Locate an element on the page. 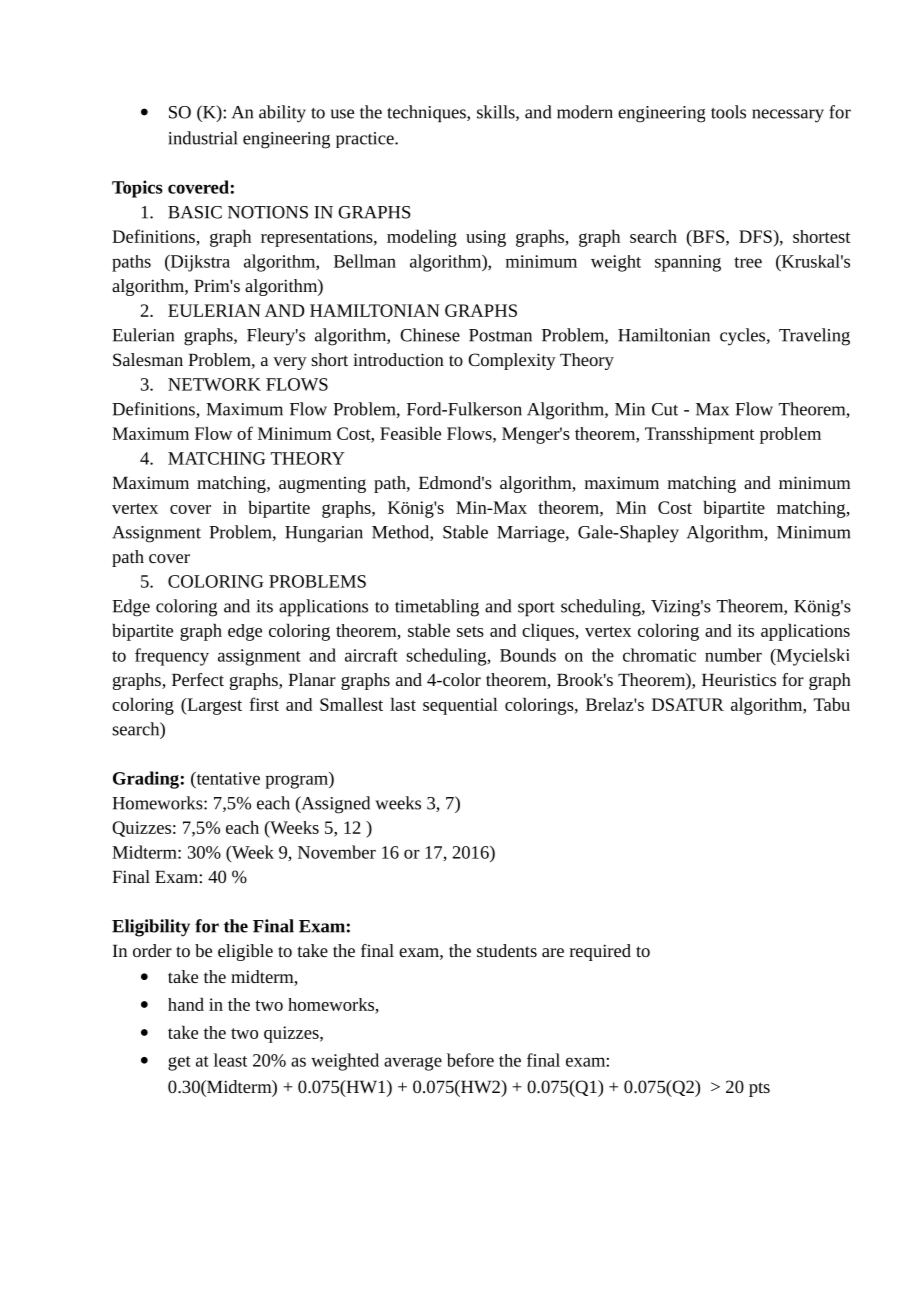 This image has width=924, height=1308. tools is located at coordinates (728, 112).
